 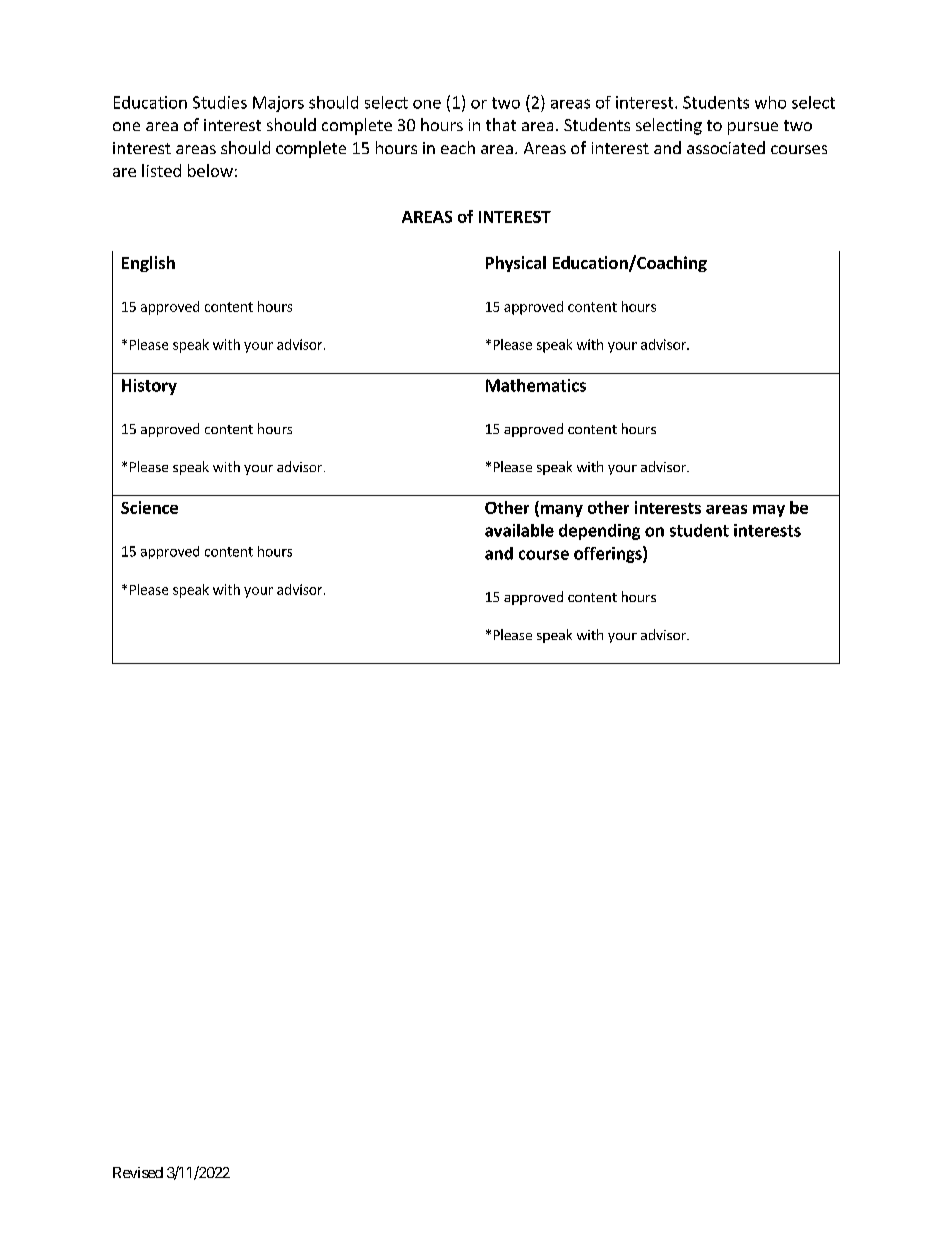 I want to click on History, so click(x=149, y=387).
